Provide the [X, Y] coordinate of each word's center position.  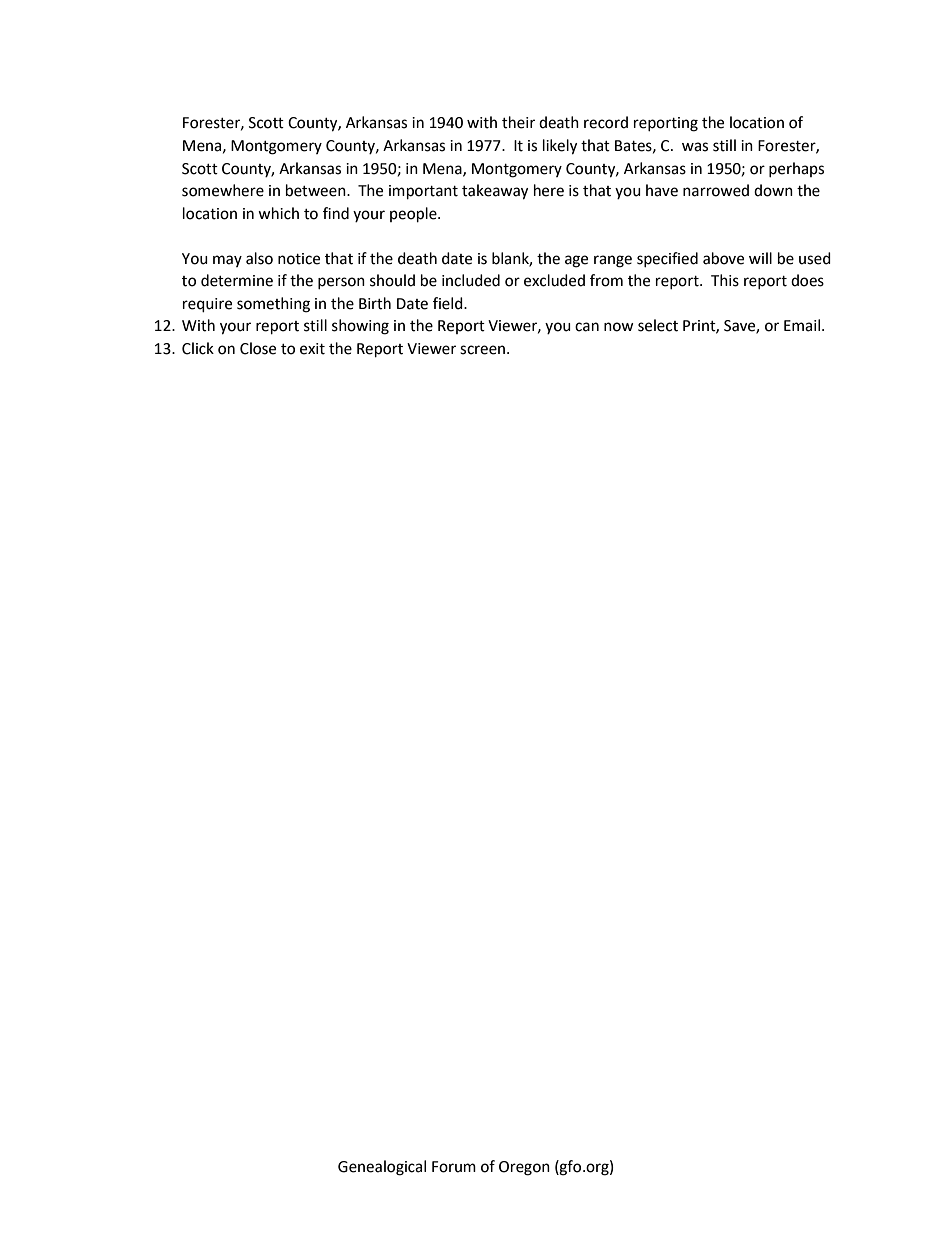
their [518, 122]
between [317, 190]
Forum [454, 1167]
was [695, 147]
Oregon [524, 1168]
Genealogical [382, 1168]
